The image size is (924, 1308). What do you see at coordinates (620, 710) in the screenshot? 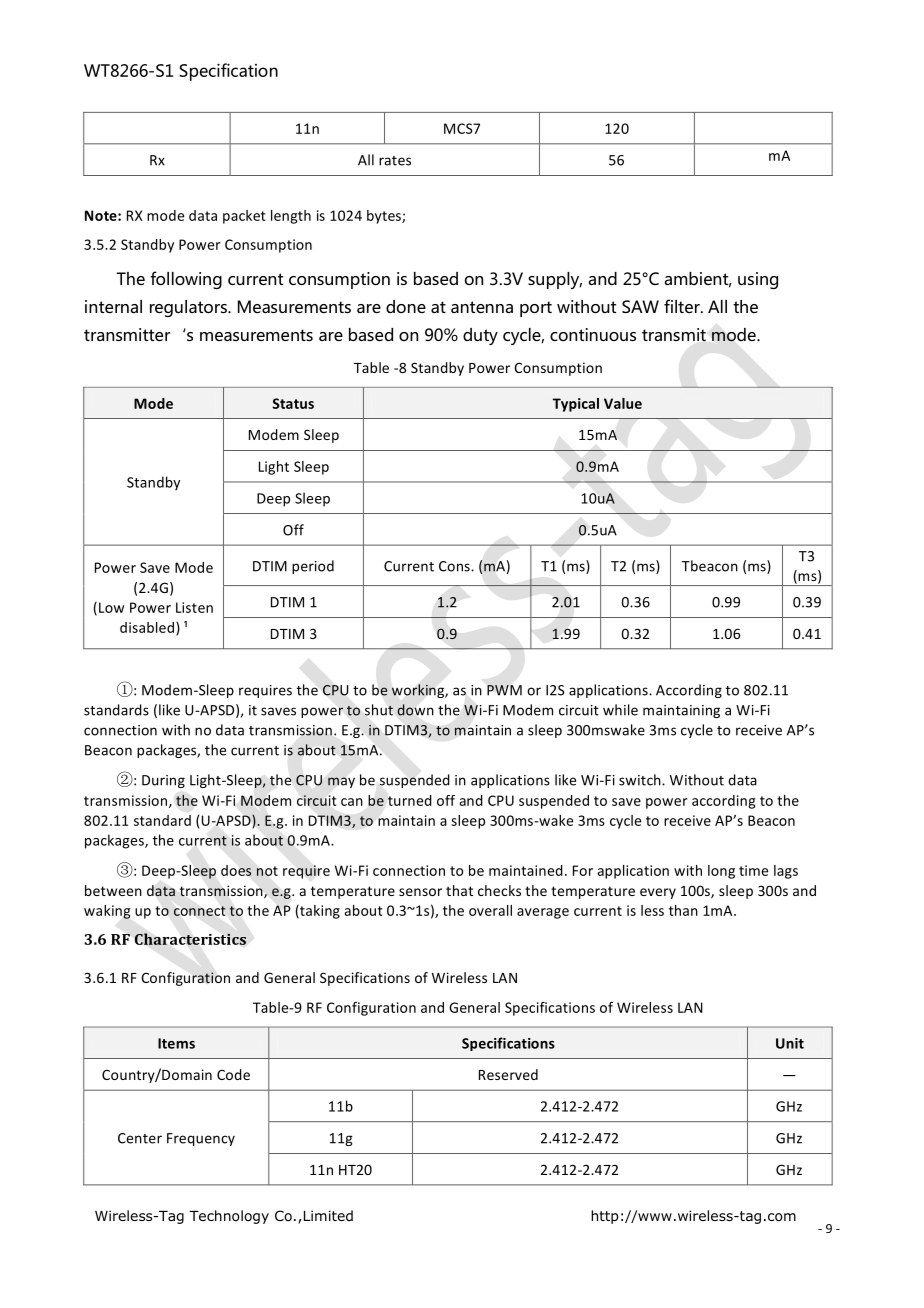
I see `while` at bounding box center [620, 710].
